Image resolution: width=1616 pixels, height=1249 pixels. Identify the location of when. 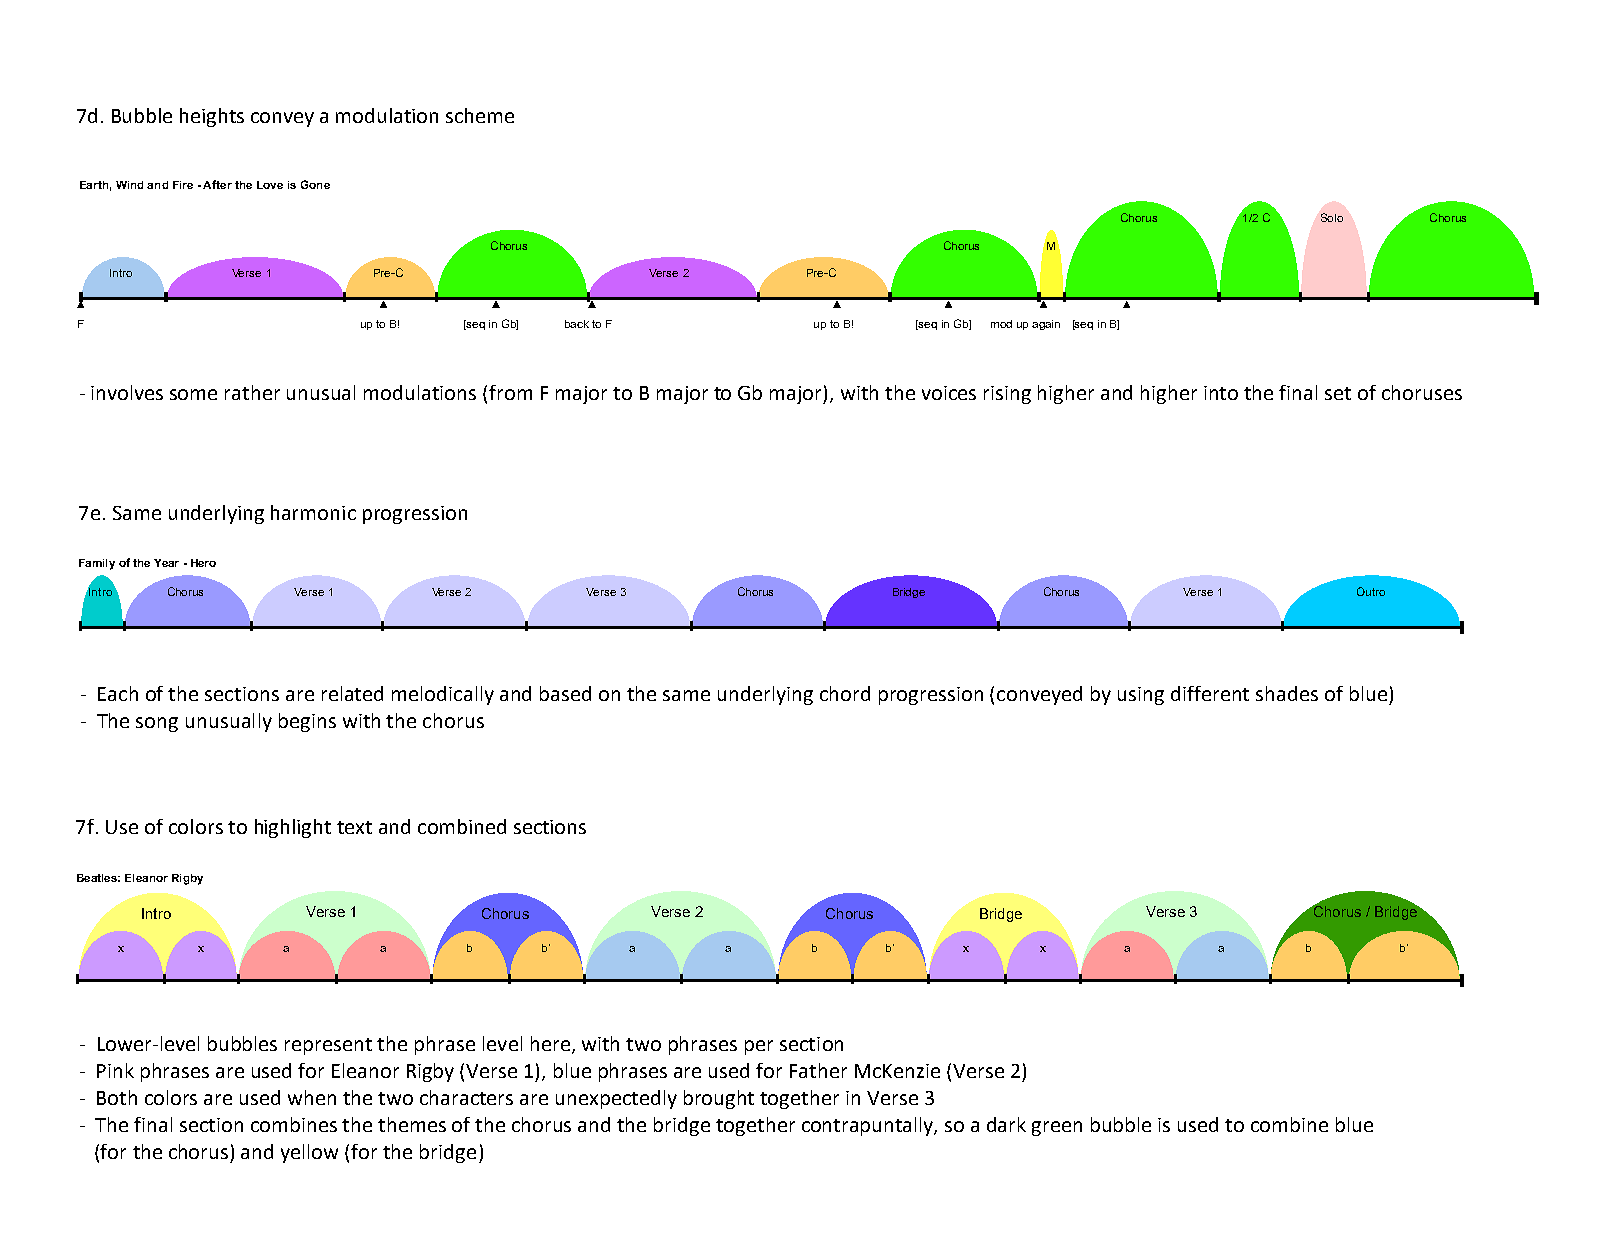
(312, 1097).
